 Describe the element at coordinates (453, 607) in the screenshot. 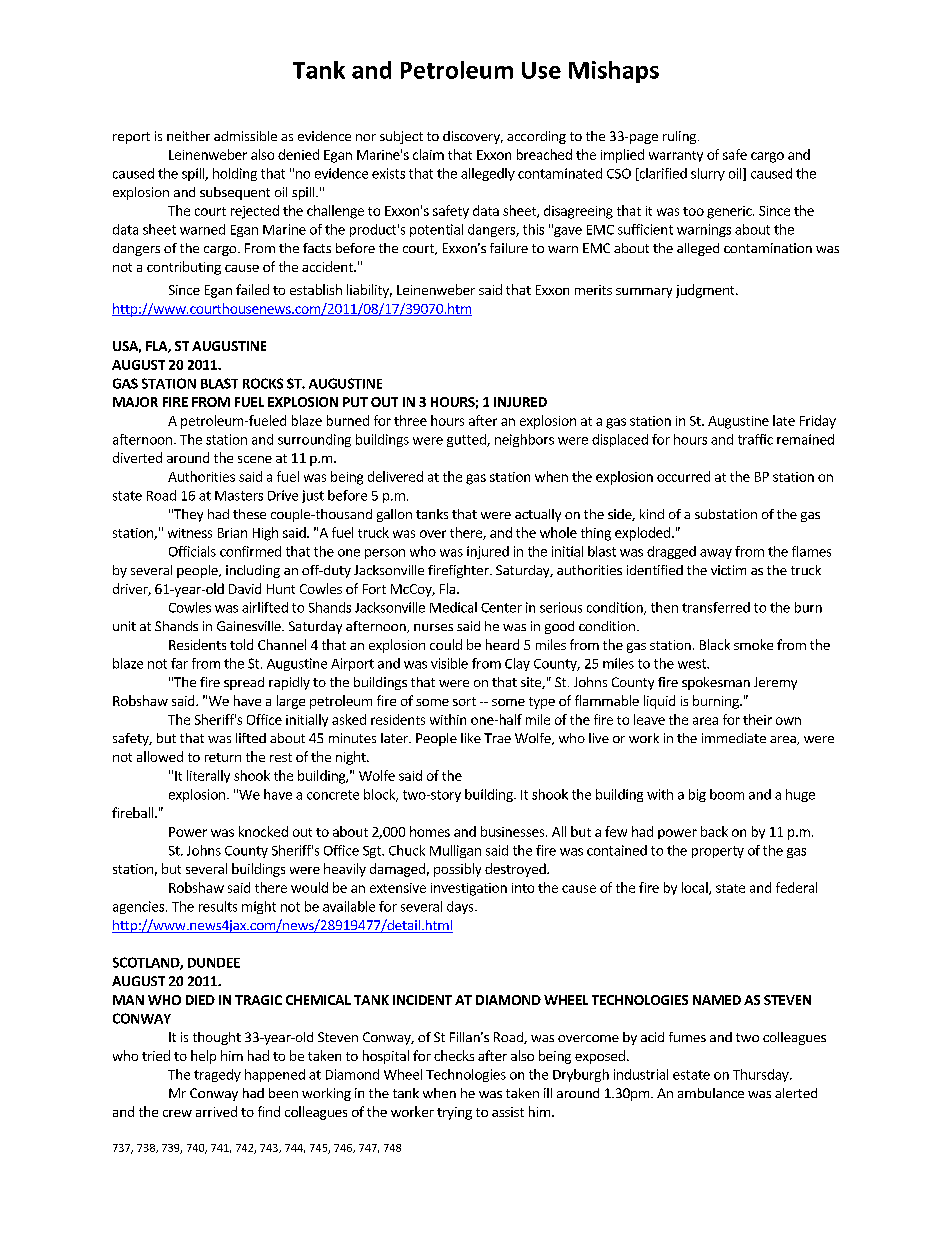

I see `Medical` at that location.
